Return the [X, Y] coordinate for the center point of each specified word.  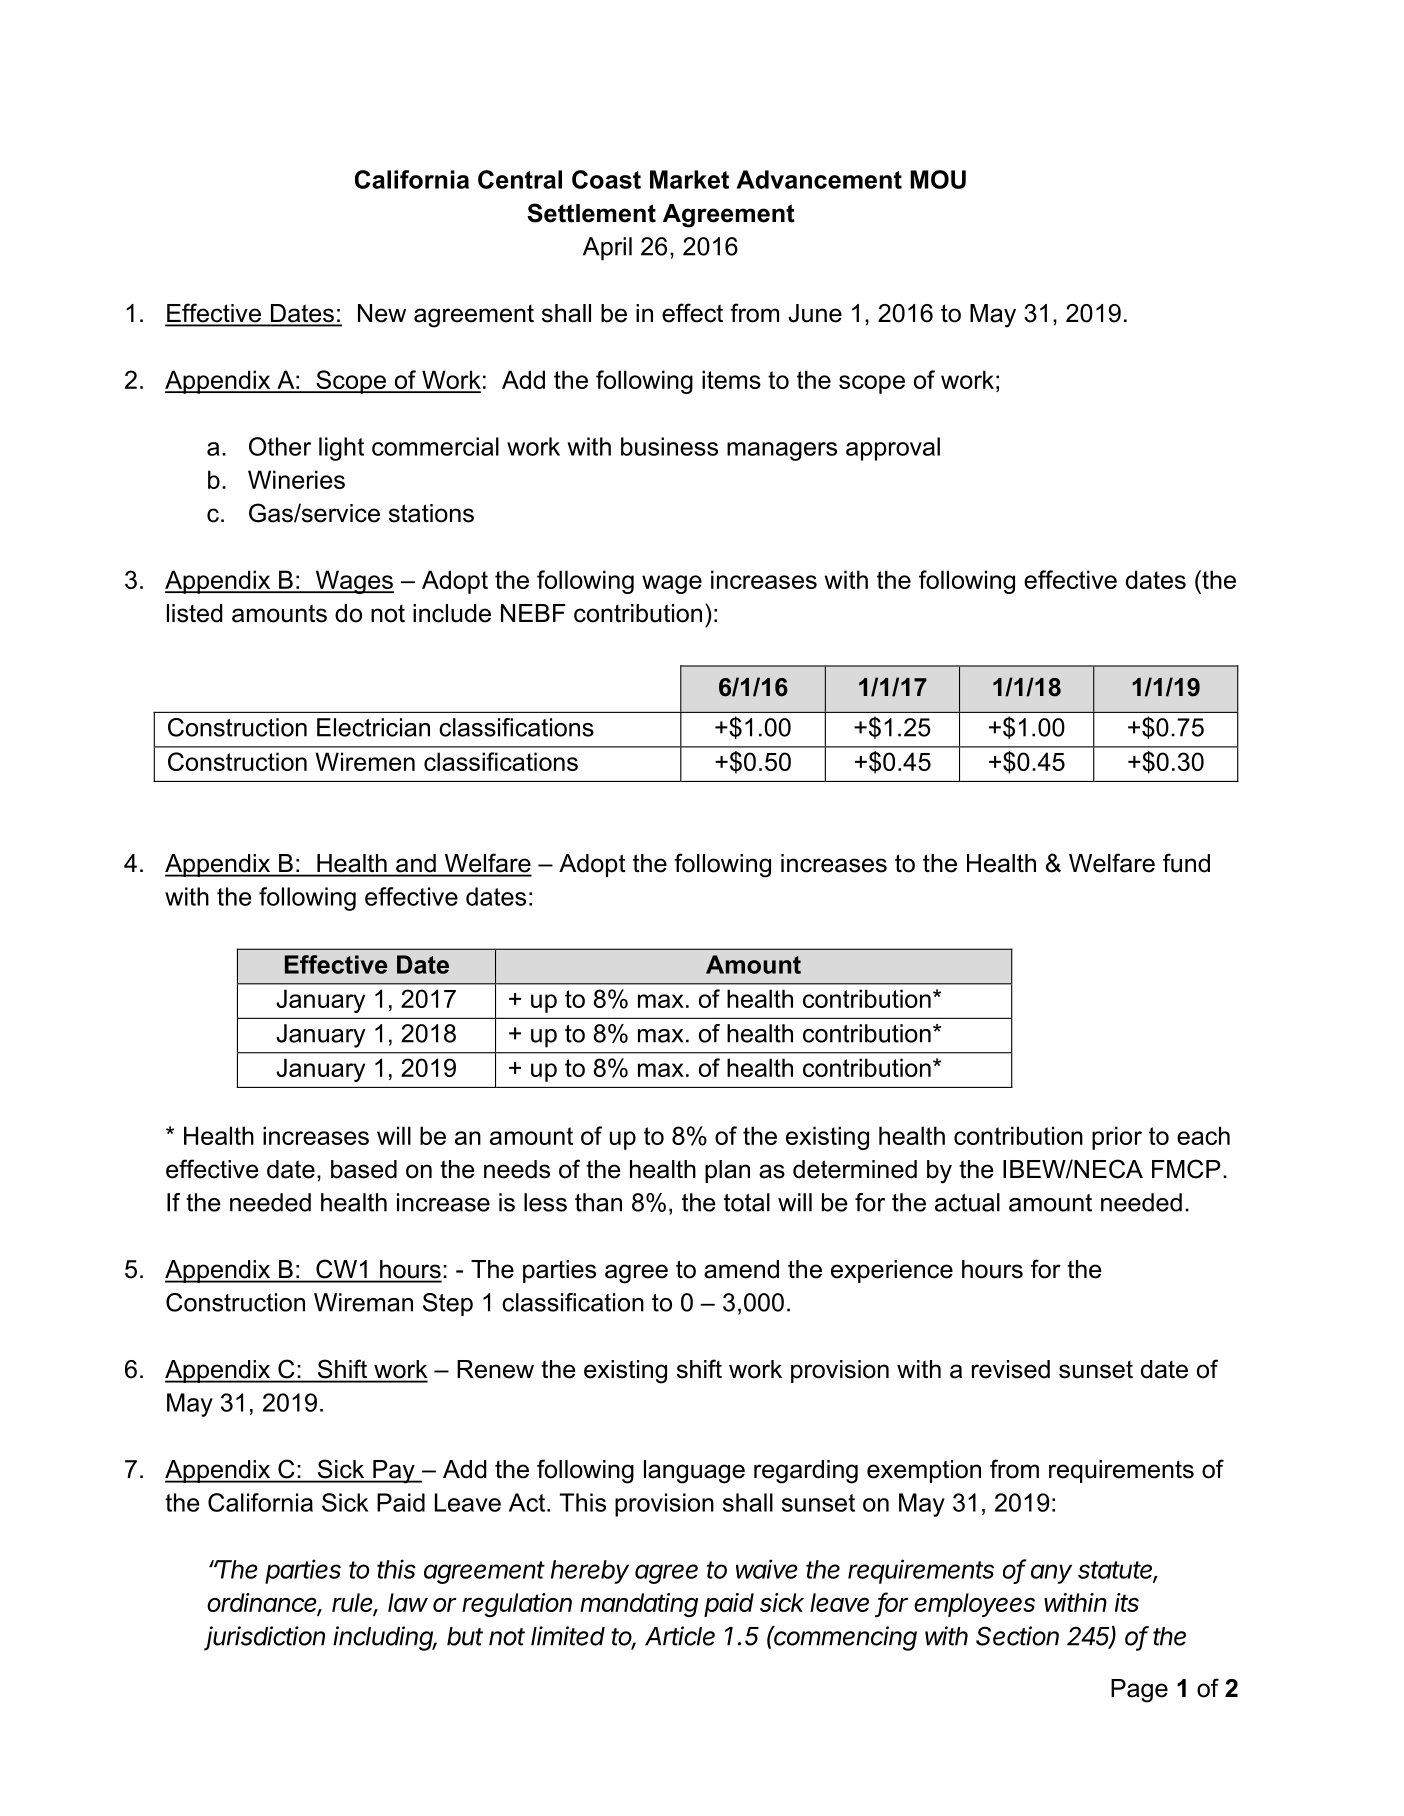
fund [1186, 863]
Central [520, 179]
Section [1017, 1636]
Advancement [819, 179]
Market [689, 179]
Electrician [373, 727]
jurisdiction [264, 1638]
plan [727, 1171]
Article [680, 1636]
